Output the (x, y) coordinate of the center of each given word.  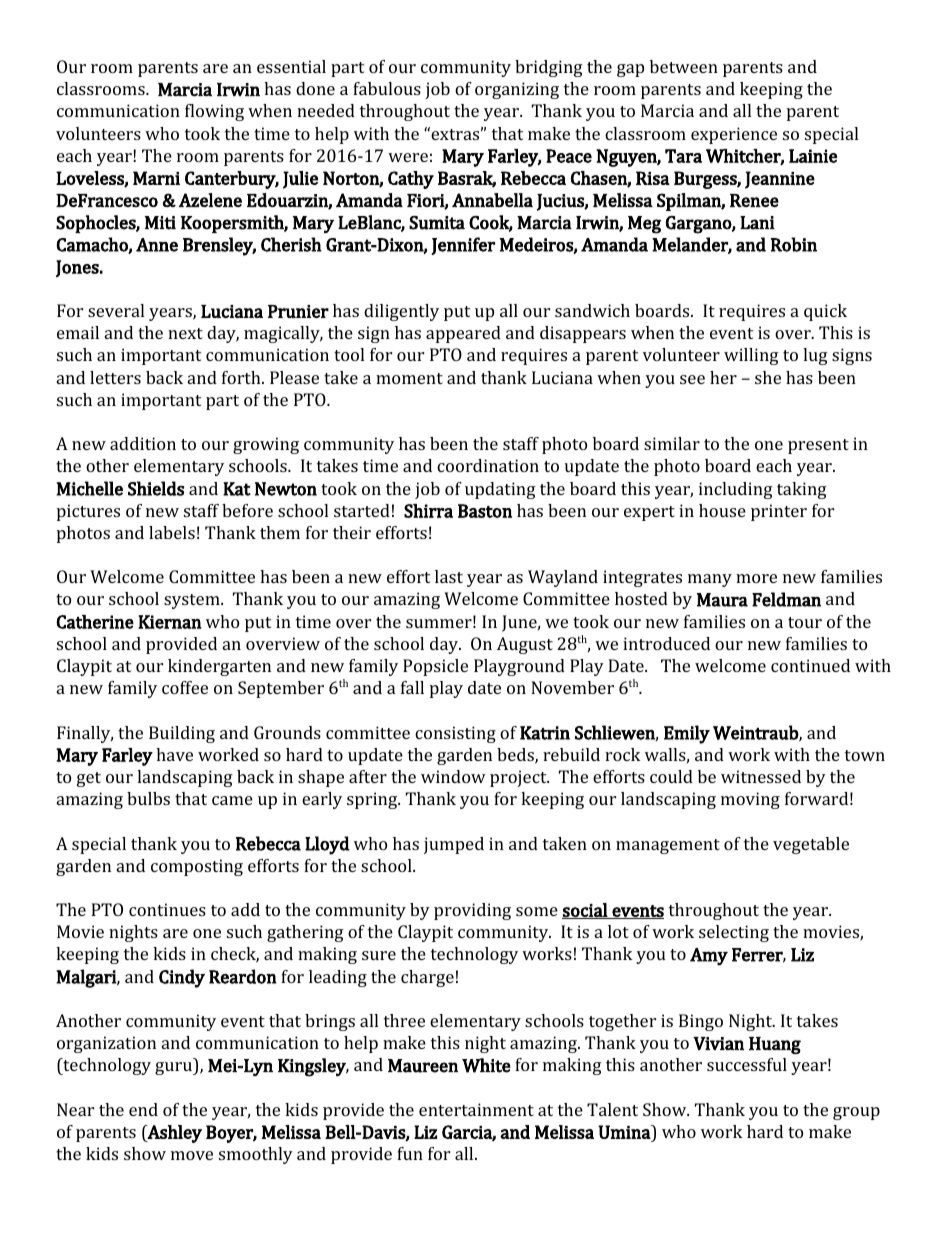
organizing (517, 90)
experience (734, 135)
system (193, 601)
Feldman (786, 599)
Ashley (174, 1134)
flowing (214, 112)
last (449, 576)
